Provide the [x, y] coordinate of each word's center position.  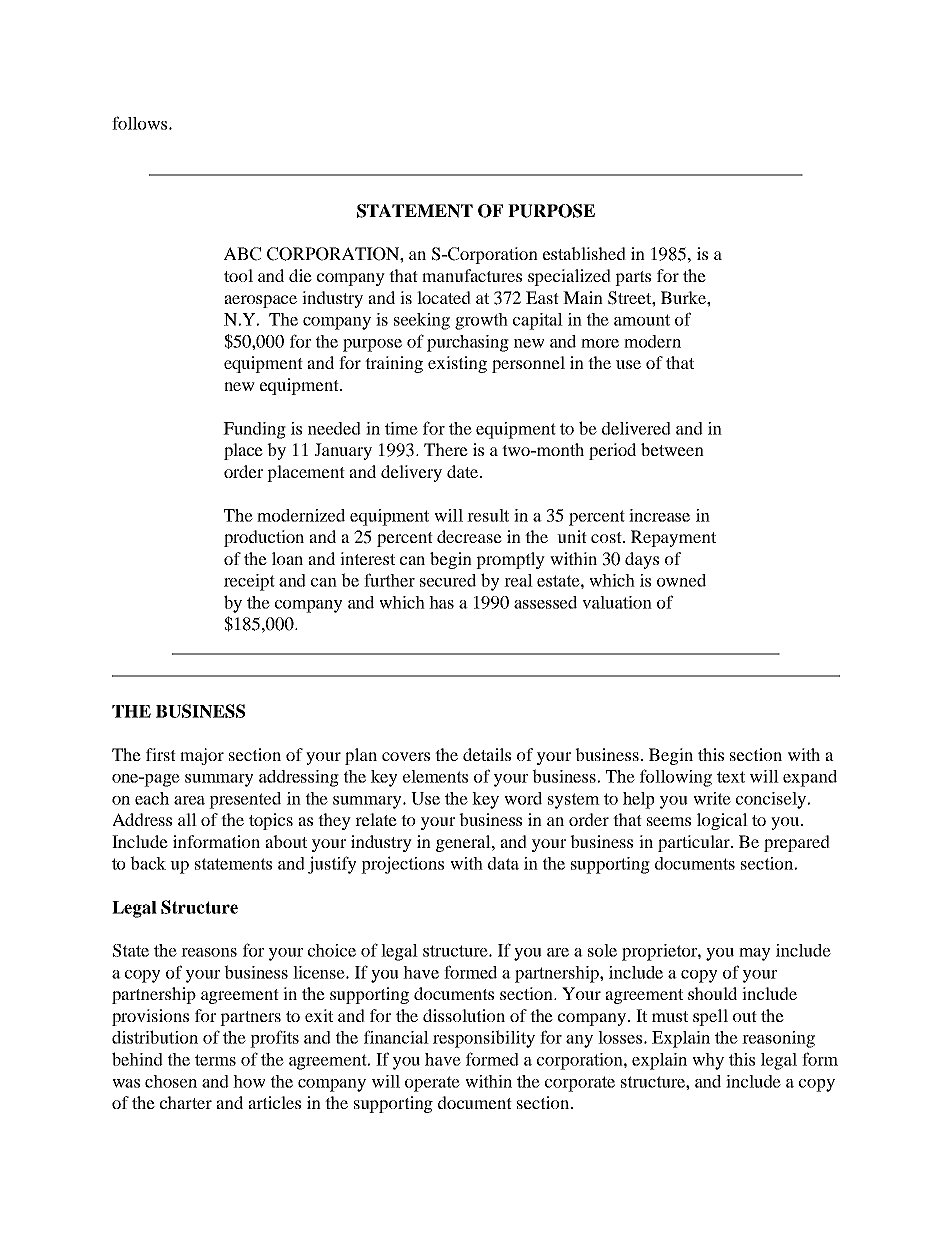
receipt [249, 582]
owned [681, 580]
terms [215, 1060]
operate [432, 1084]
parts [633, 278]
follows [141, 123]
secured [448, 580]
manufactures [472, 275]
